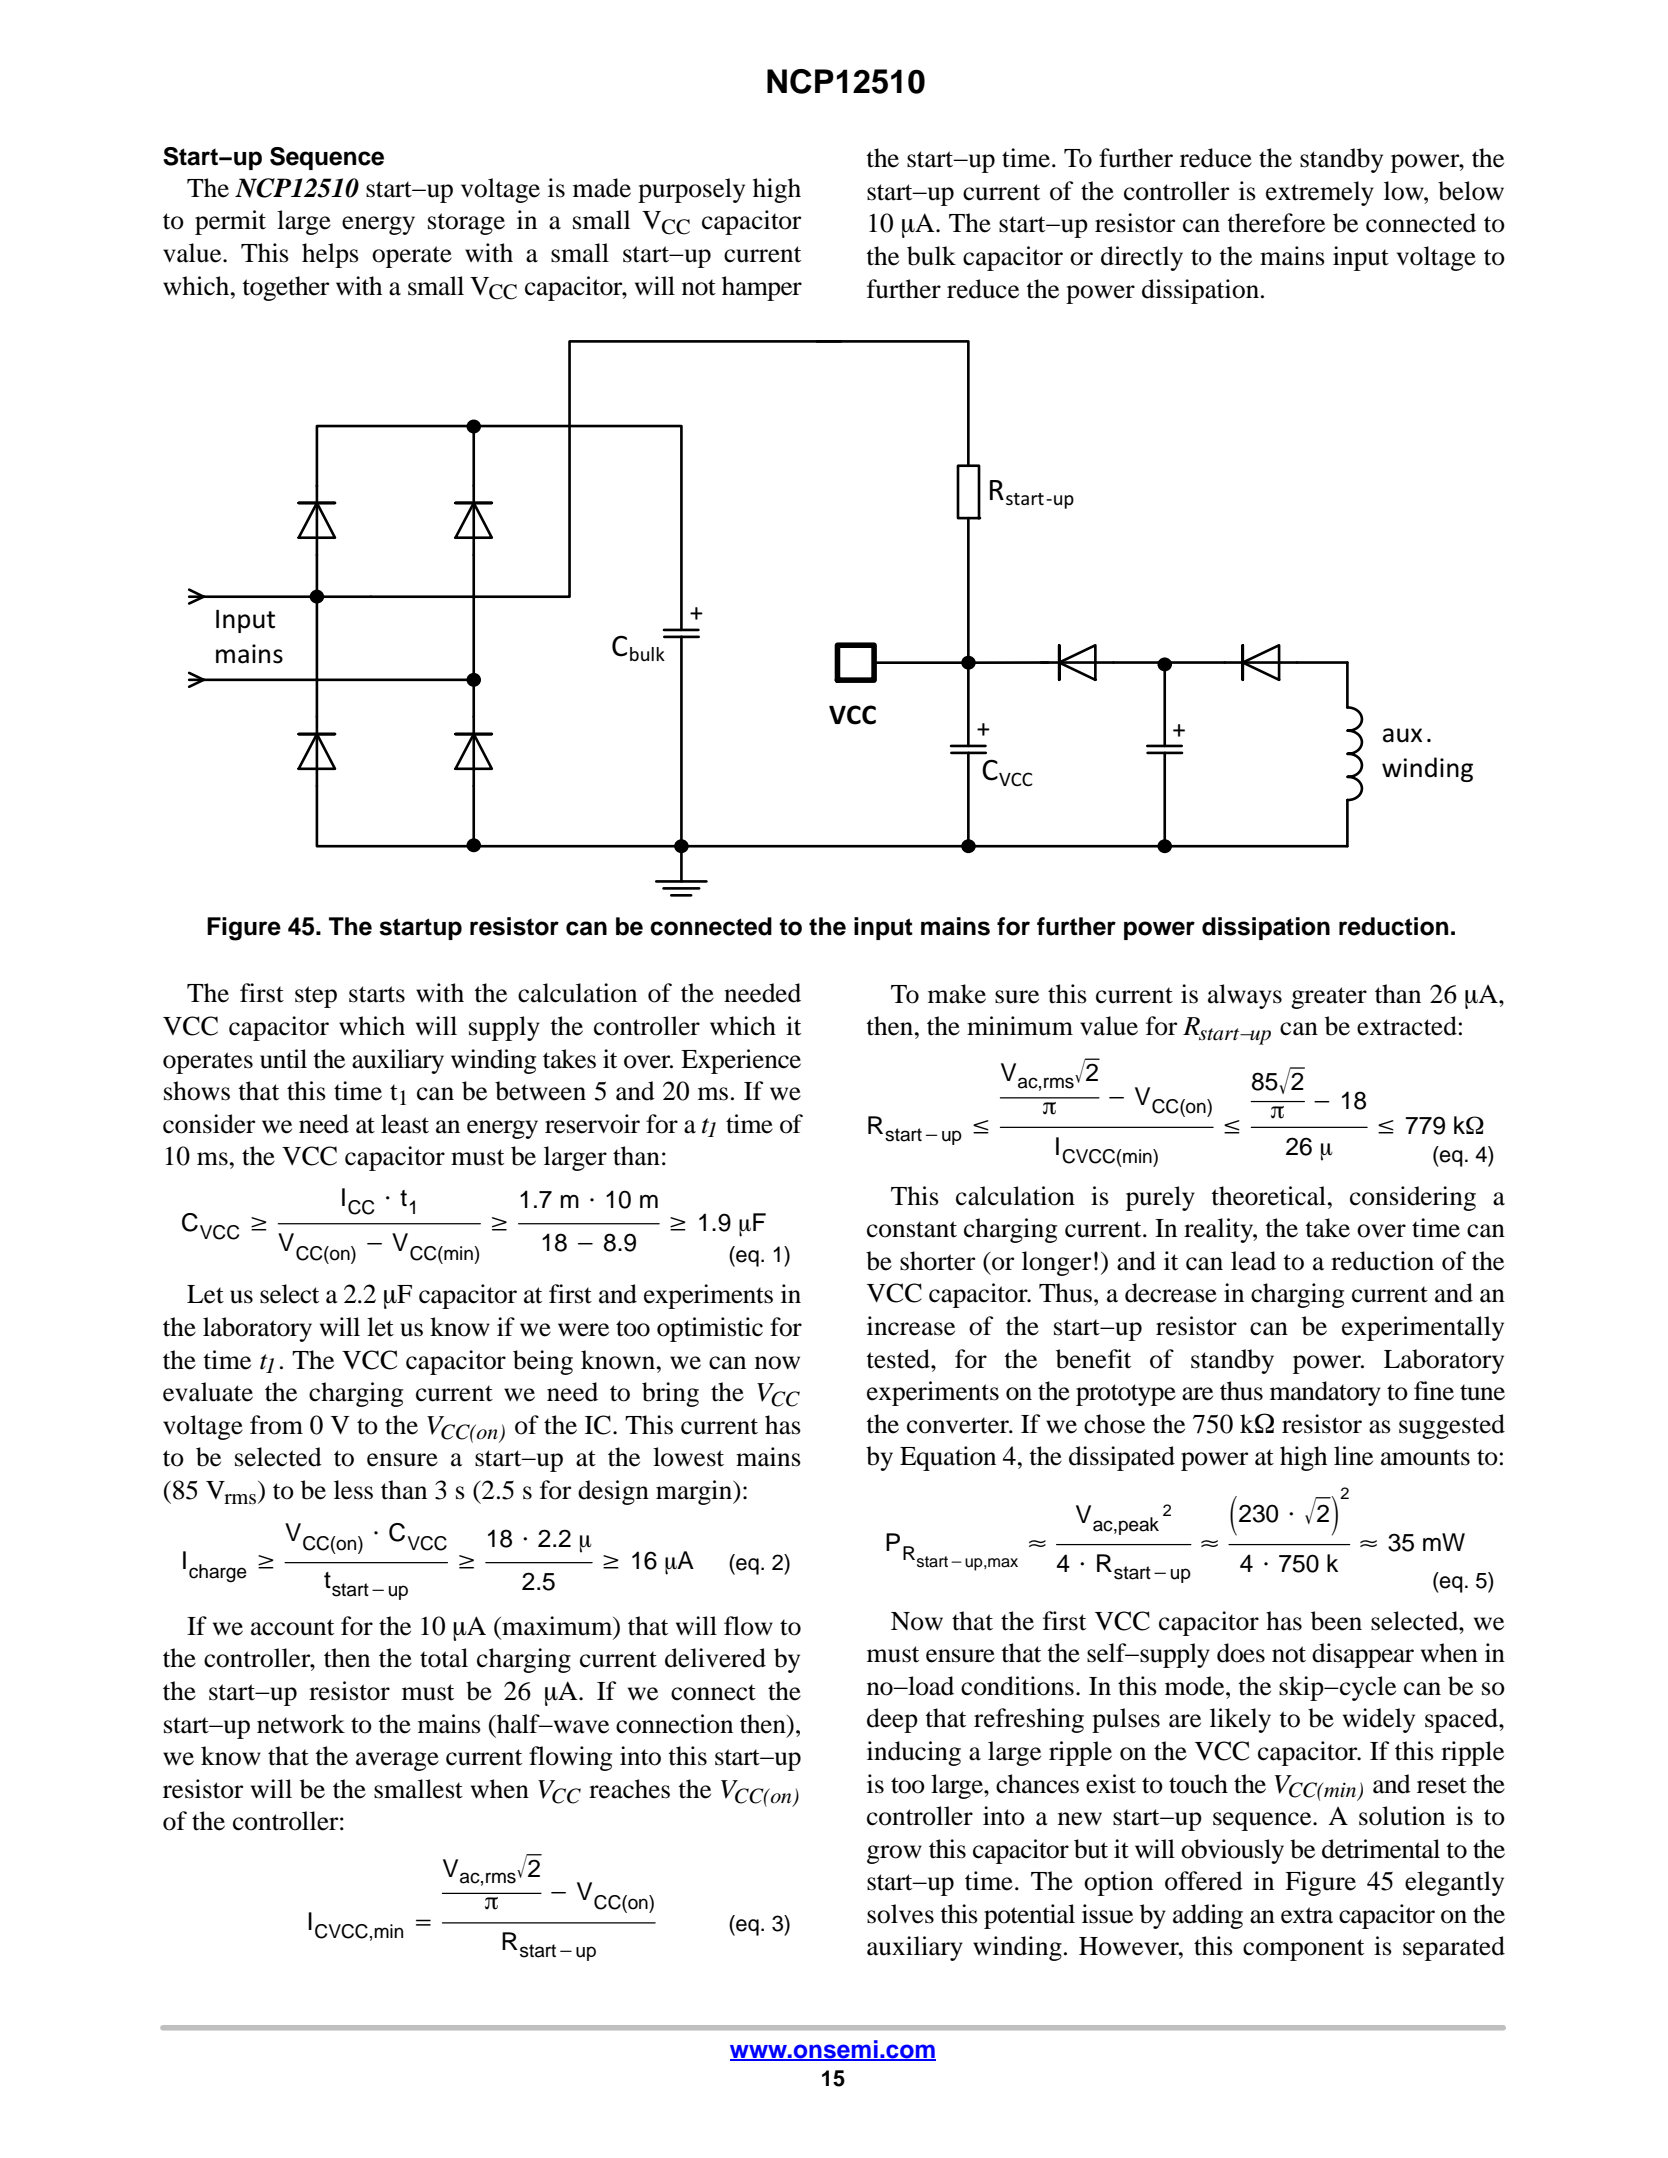 The height and width of the image is (2158, 1668). What do you see at coordinates (695, 1492) in the image?
I see `margin` at bounding box center [695, 1492].
